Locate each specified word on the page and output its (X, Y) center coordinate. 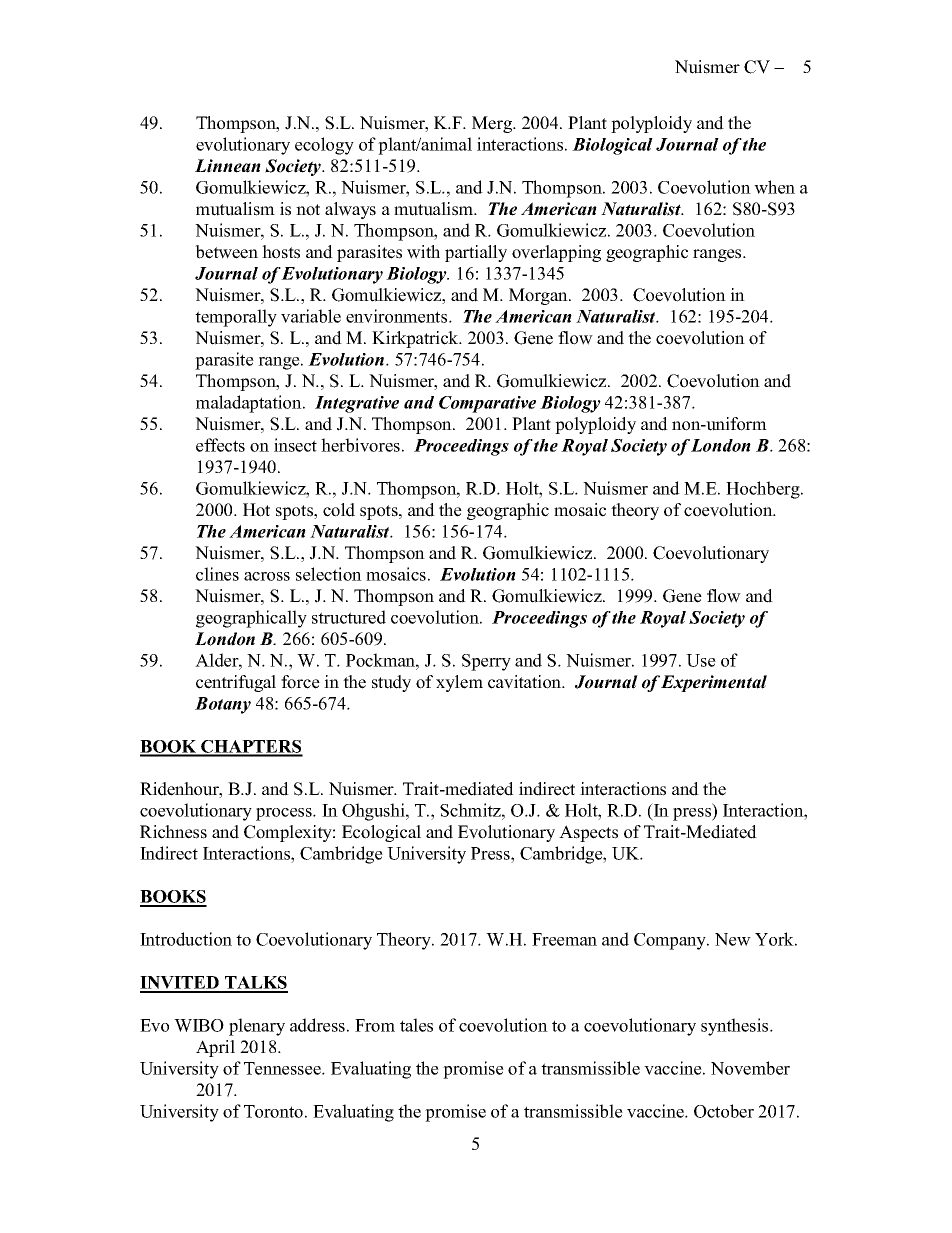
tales (416, 1025)
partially (476, 253)
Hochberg (764, 490)
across (267, 576)
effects (220, 445)
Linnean (228, 166)
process (285, 814)
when (774, 187)
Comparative (487, 404)
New (733, 939)
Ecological (381, 833)
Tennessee (283, 1068)
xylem (459, 683)
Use (701, 660)
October (724, 1111)
